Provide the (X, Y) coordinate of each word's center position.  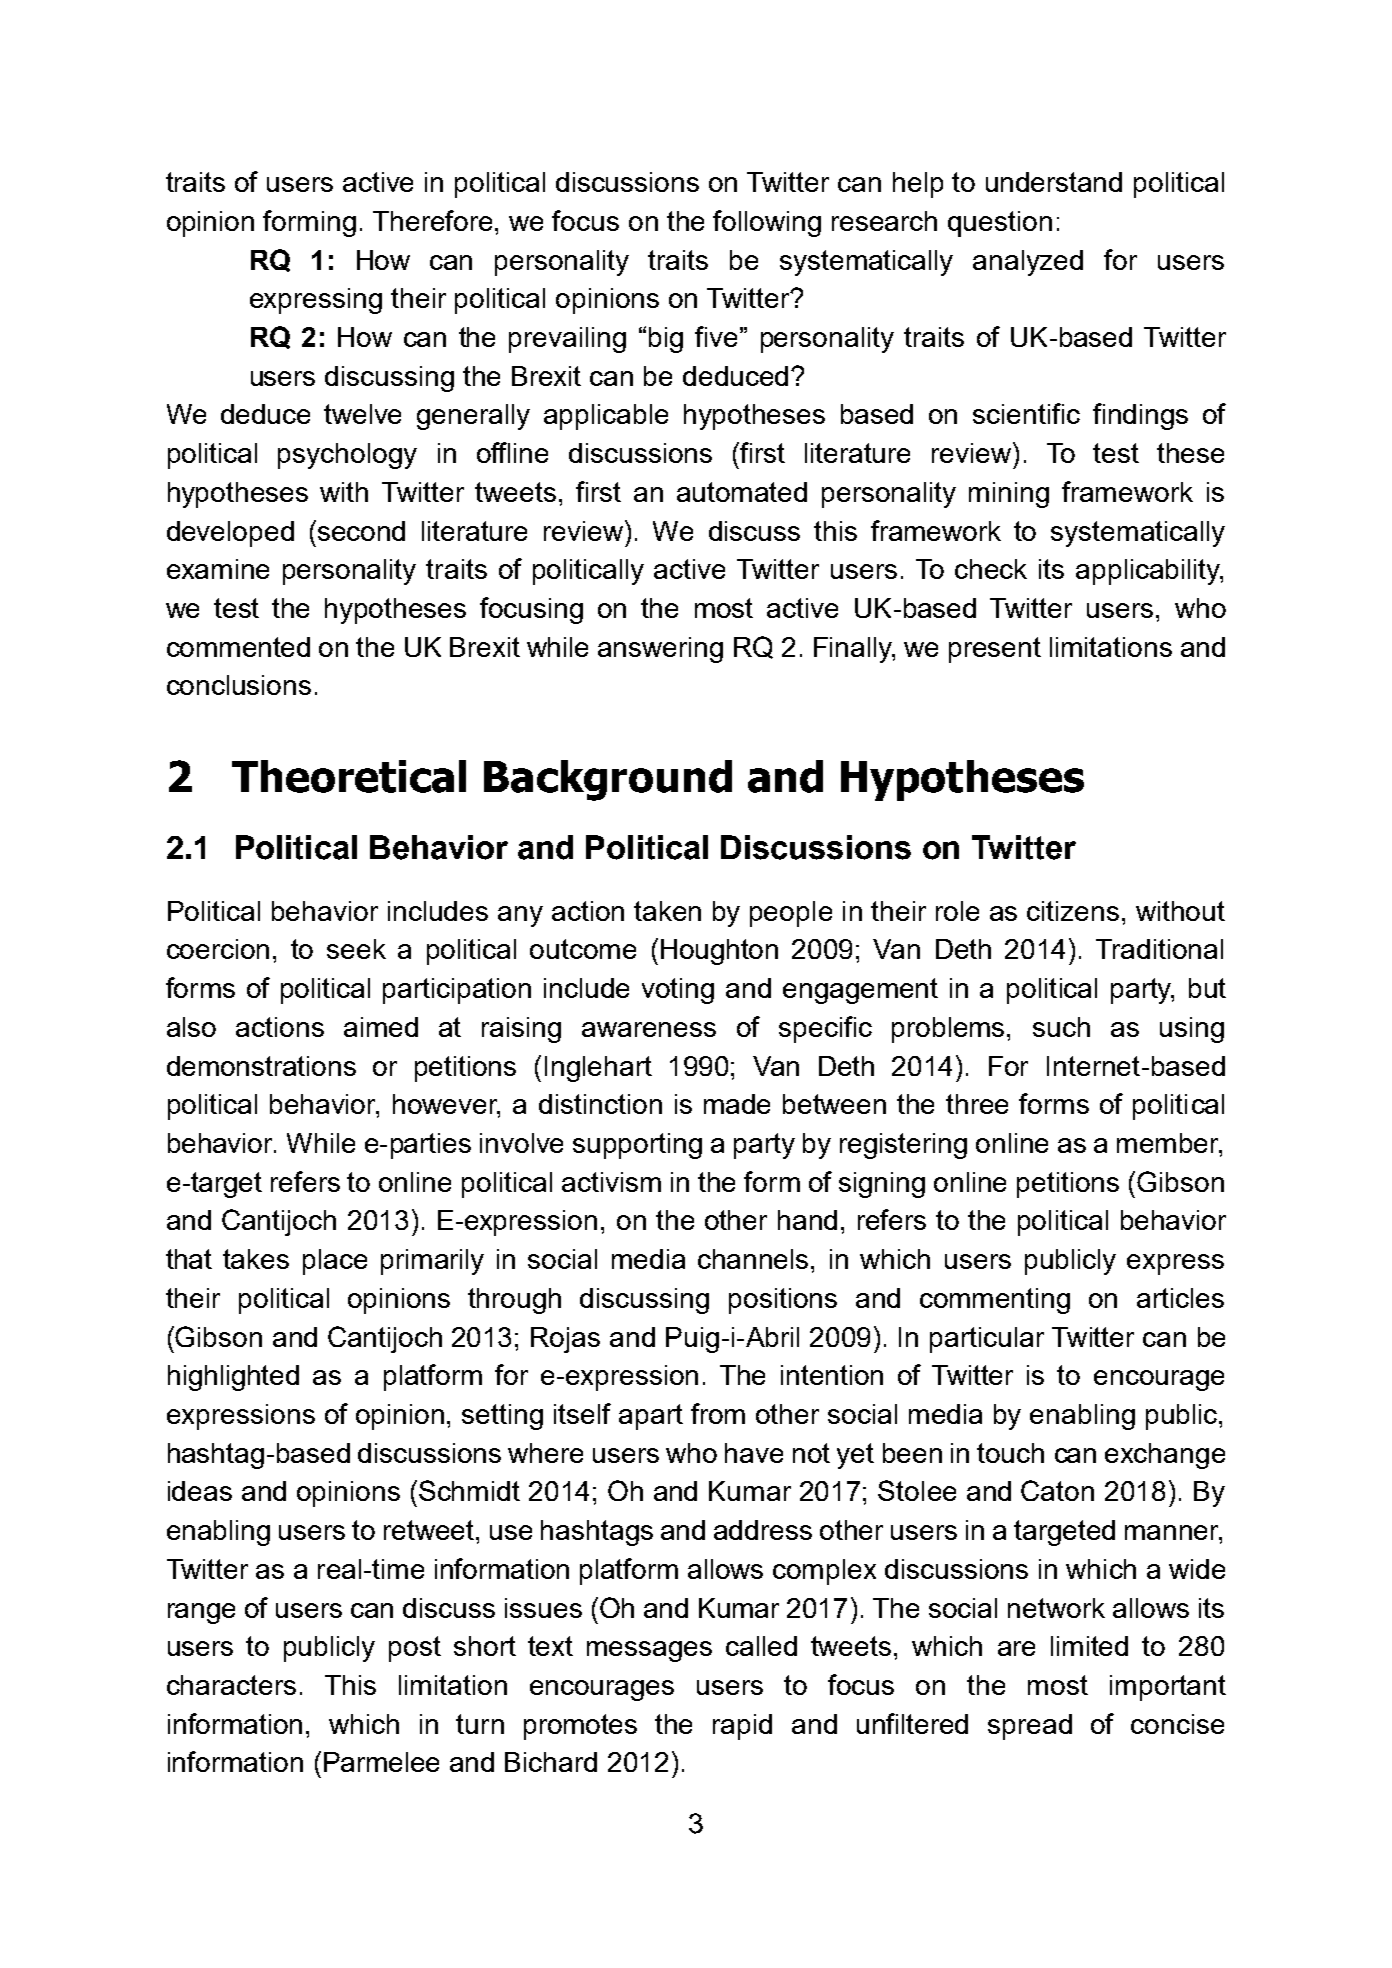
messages (649, 1651)
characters (231, 1685)
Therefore (434, 220)
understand (1054, 182)
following (767, 223)
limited (1089, 1646)
